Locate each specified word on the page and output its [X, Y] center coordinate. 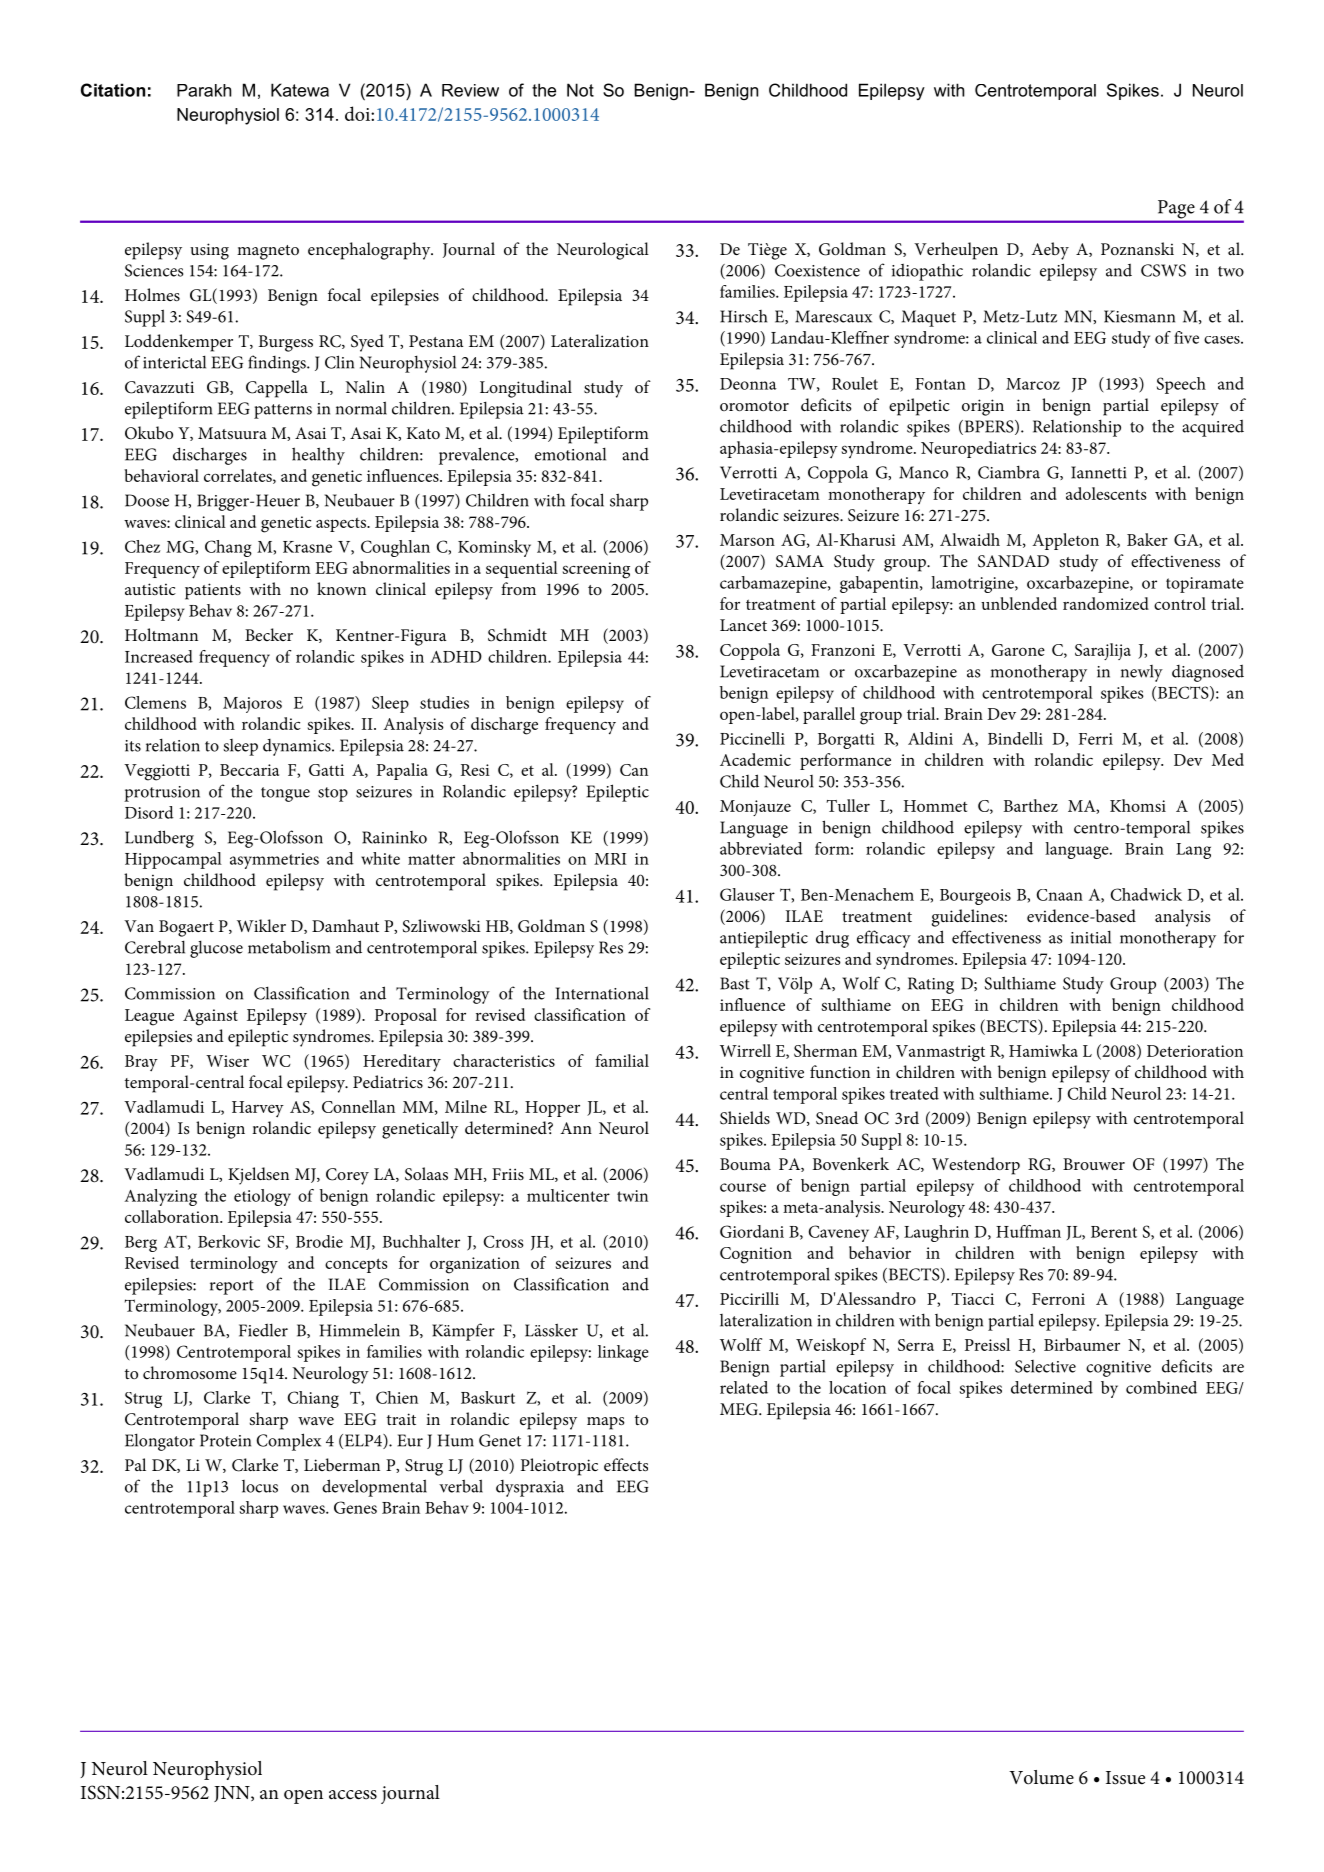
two [1231, 271]
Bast [735, 983]
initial [1091, 937]
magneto [268, 252]
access [353, 1795]
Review [470, 90]
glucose [216, 949]
